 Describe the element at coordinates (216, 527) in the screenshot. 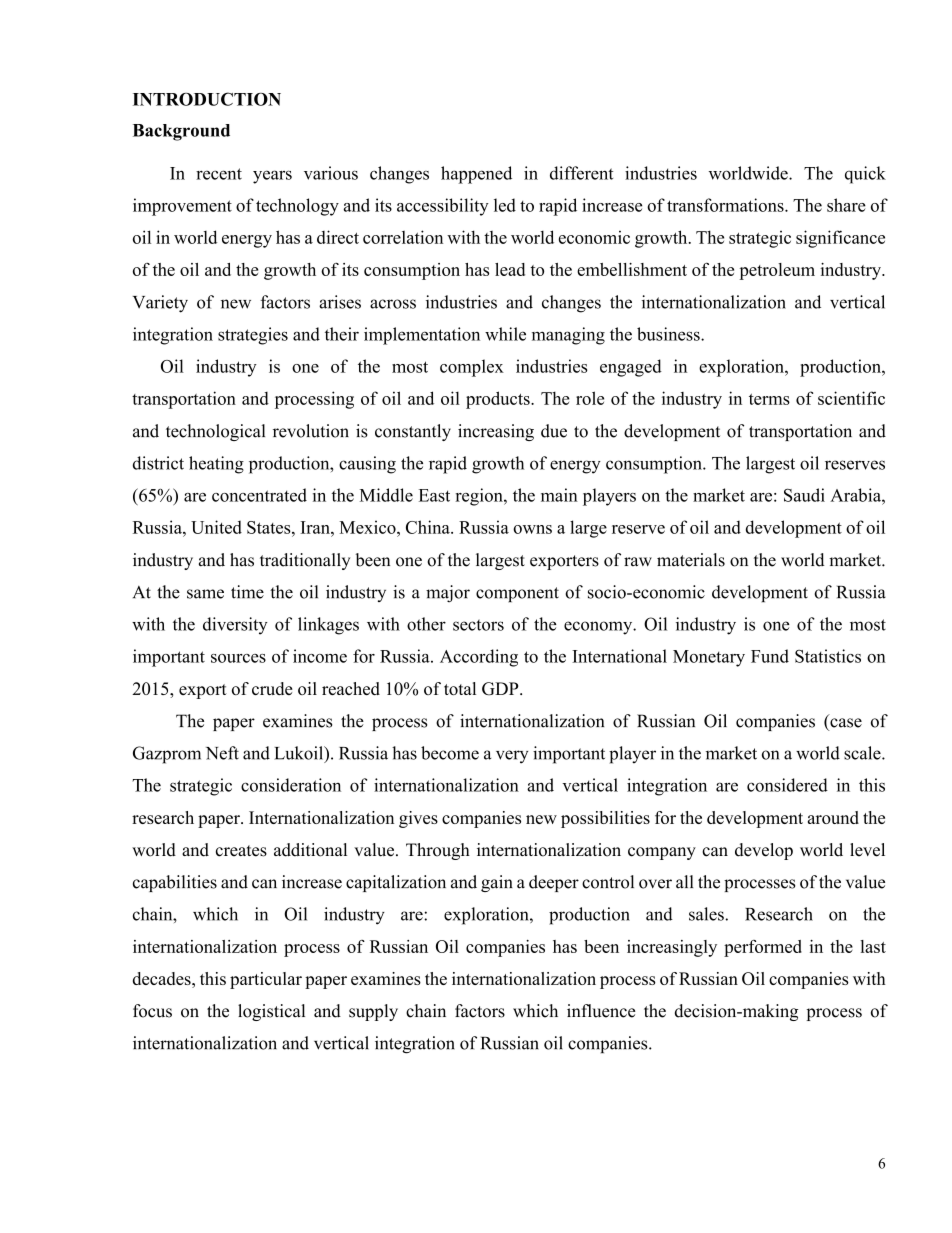

I see `United` at that location.
